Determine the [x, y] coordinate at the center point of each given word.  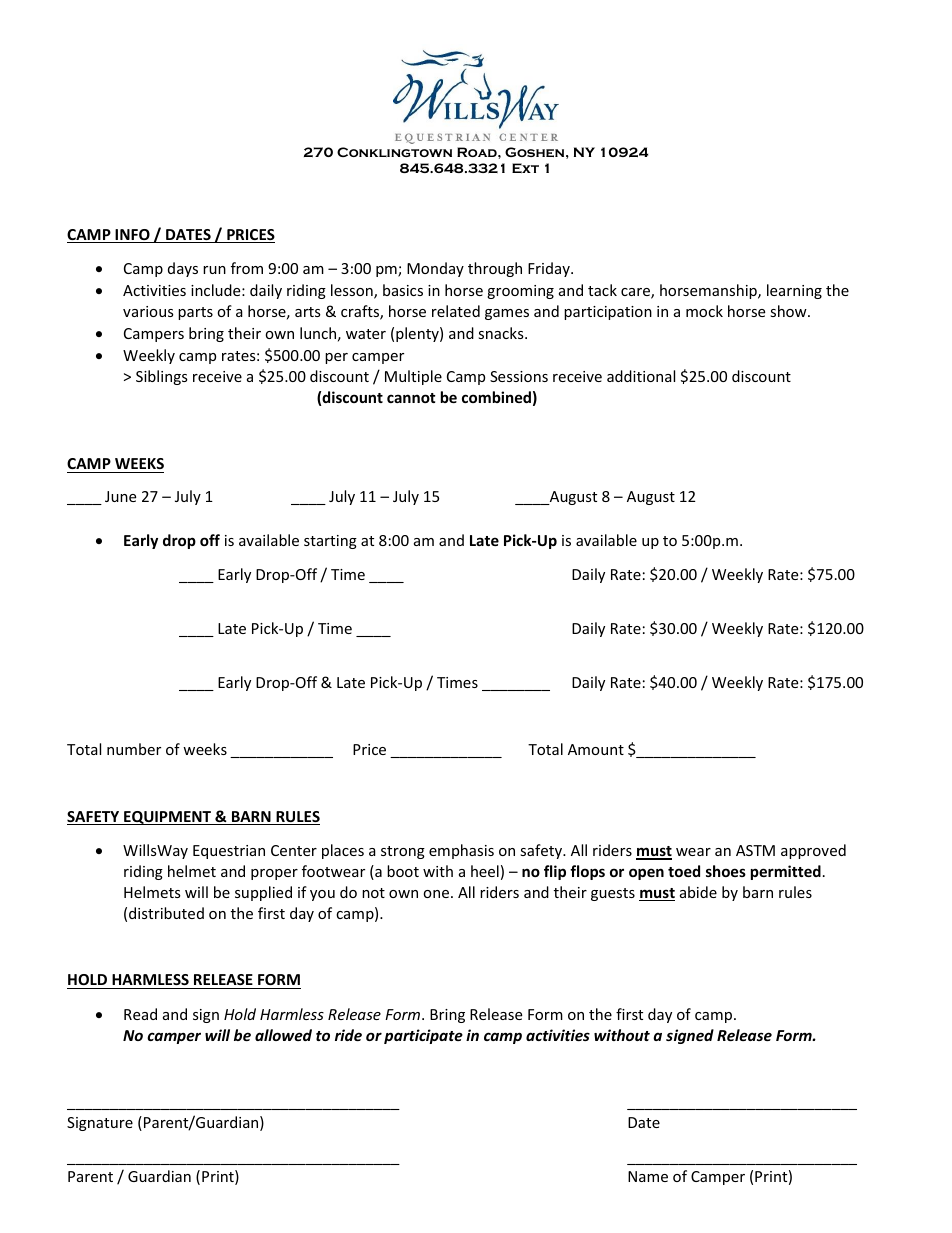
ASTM [755, 850]
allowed [283, 1035]
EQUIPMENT [167, 818]
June [120, 496]
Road [478, 152]
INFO [132, 236]
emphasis [461, 851]
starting [330, 542]
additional [641, 376]
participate [423, 1036]
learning [794, 291]
